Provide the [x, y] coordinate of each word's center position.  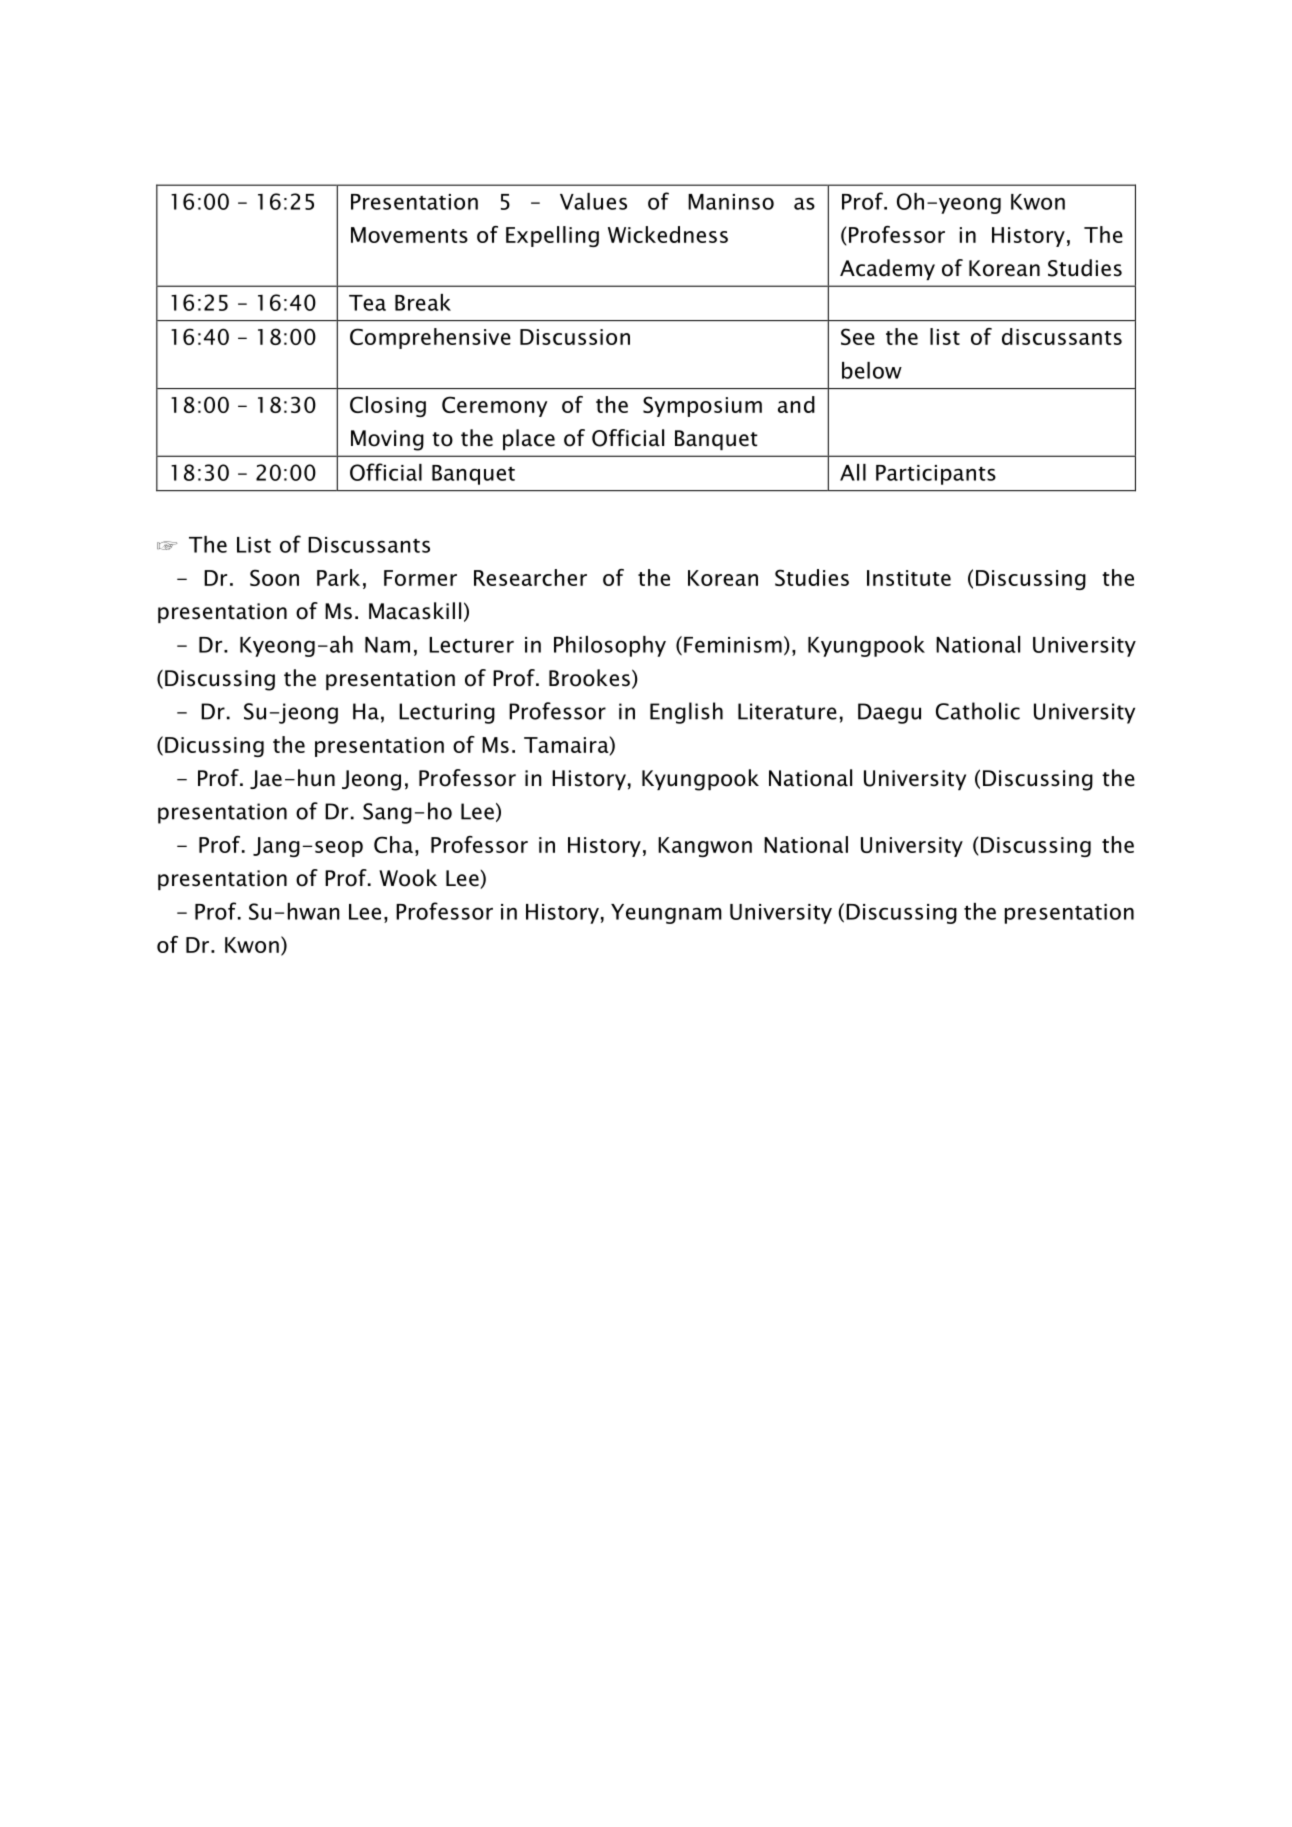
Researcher [530, 577]
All [853, 472]
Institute [909, 578]
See [858, 336]
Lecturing [447, 713]
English [686, 713]
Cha [393, 844]
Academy [887, 269]
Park [338, 577]
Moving [387, 440]
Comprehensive [430, 338]
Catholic [978, 711]
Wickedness [668, 234]
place [529, 439]
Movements [409, 235]
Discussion [575, 337]
